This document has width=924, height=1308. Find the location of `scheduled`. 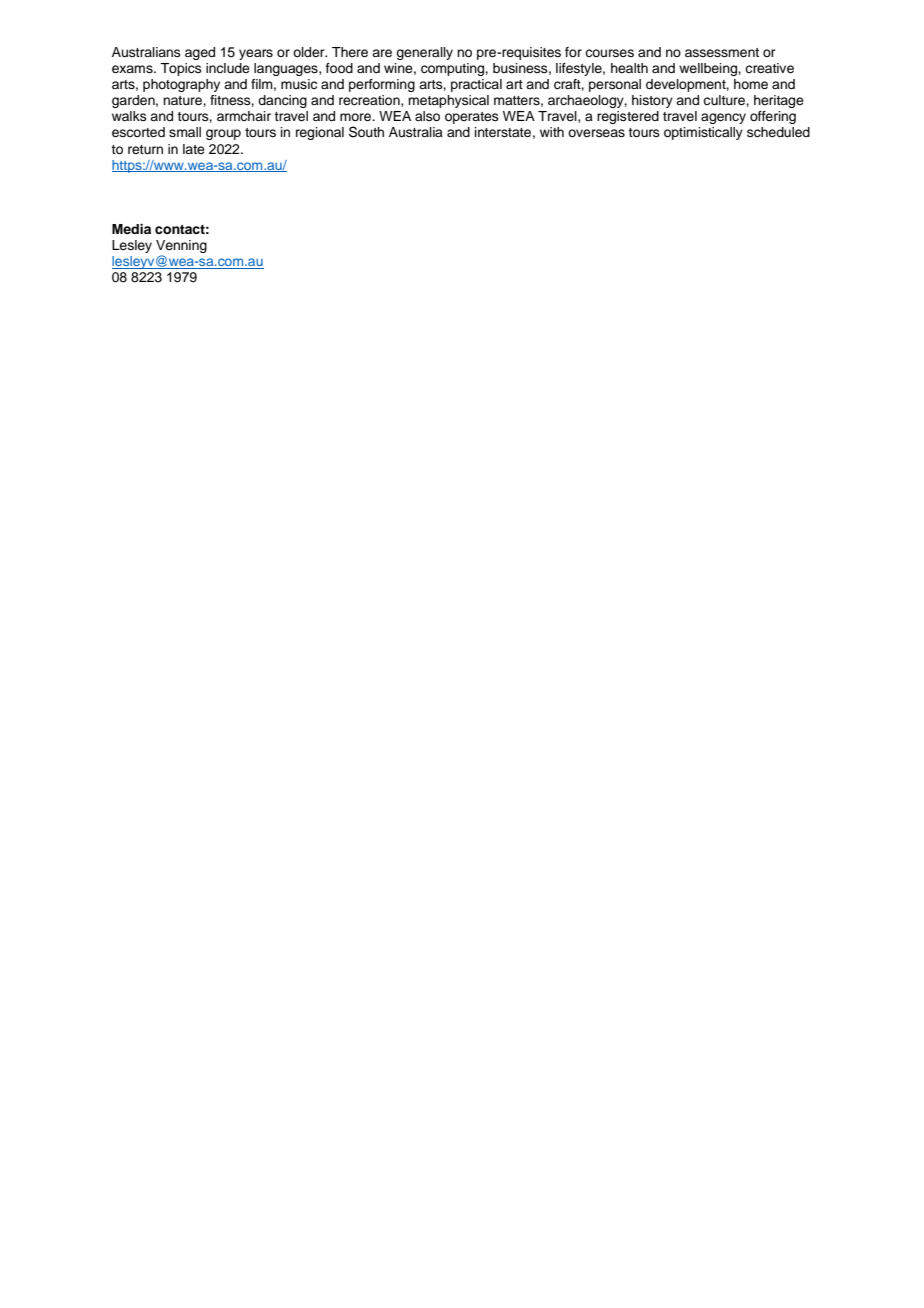

scheduled is located at coordinates (778, 132).
